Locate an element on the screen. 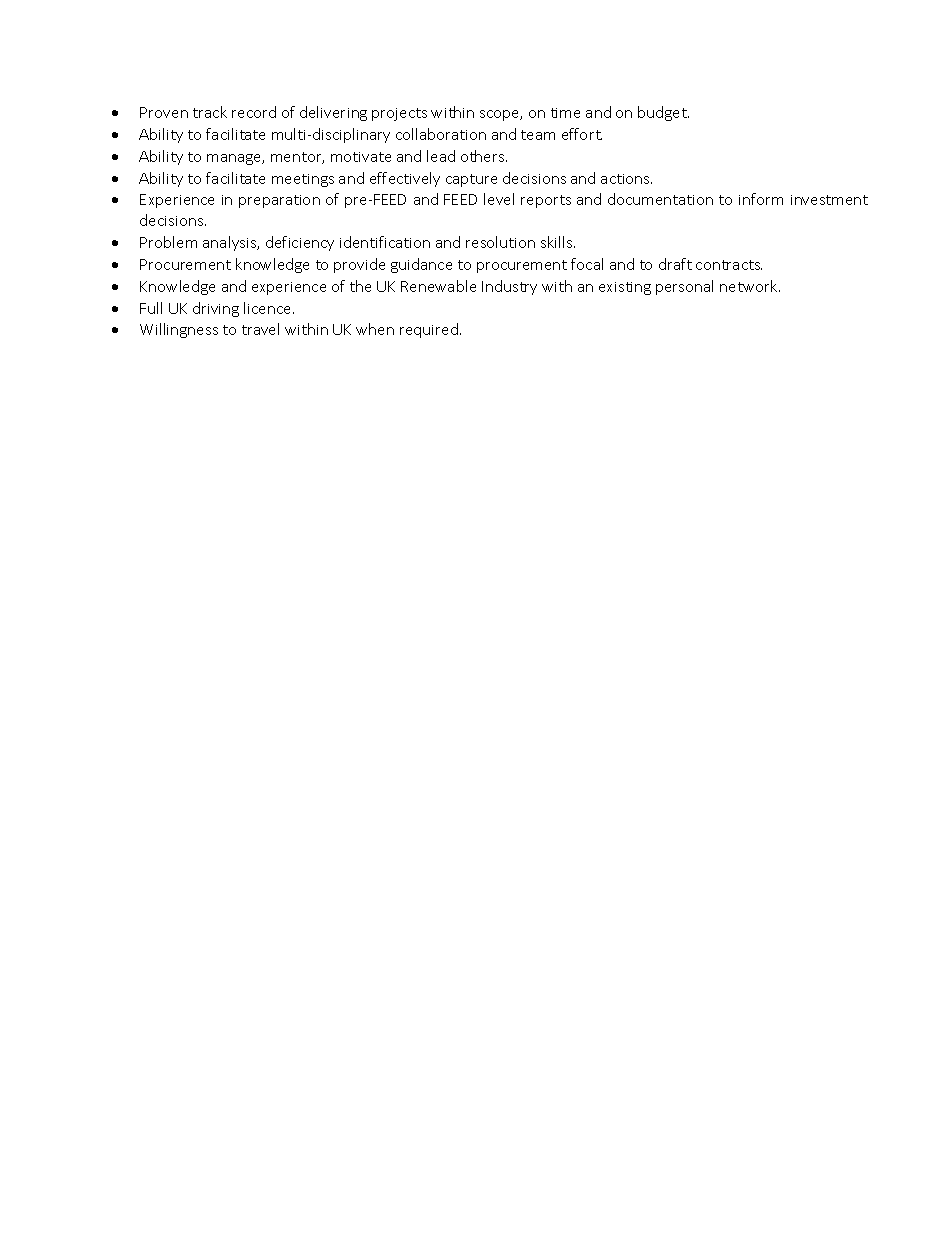 The width and height of the screenshot is (952, 1233). inform is located at coordinates (761, 199).
